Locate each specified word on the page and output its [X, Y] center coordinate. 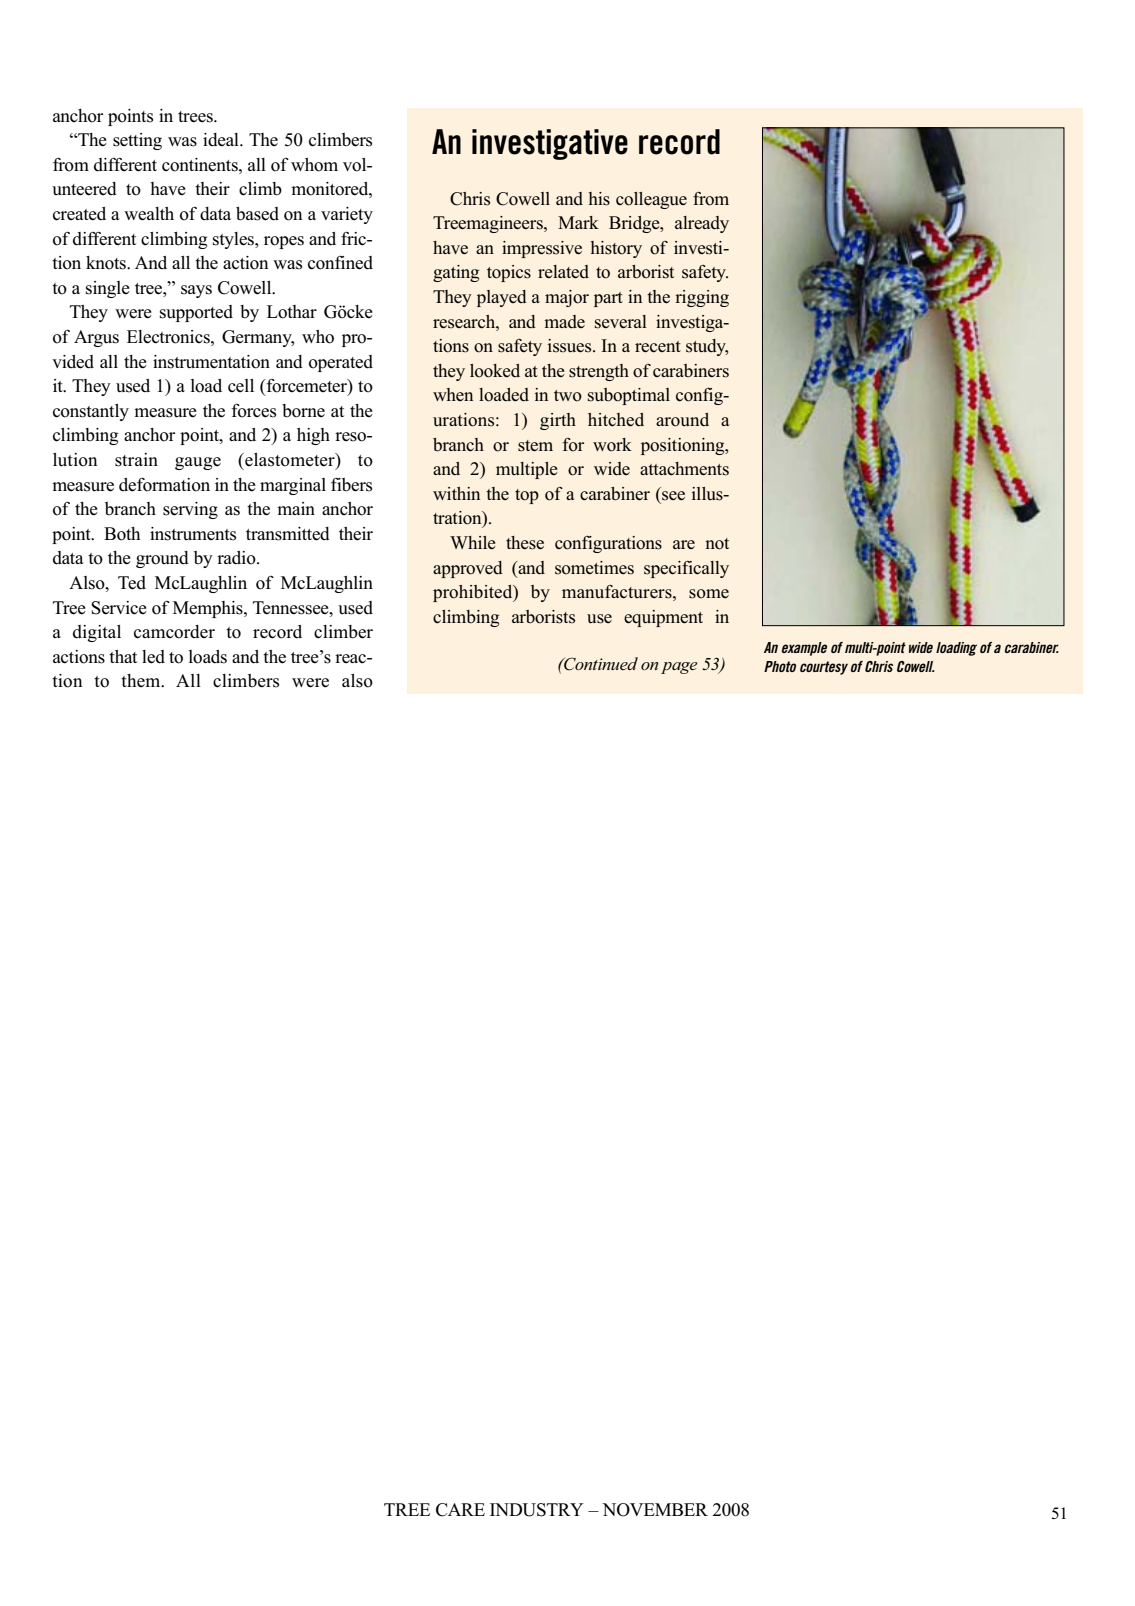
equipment [663, 618]
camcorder [174, 632]
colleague [651, 200]
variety [347, 215]
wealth [149, 214]
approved [468, 569]
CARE [460, 1510]
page [679, 668]
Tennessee [292, 608]
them [142, 680]
